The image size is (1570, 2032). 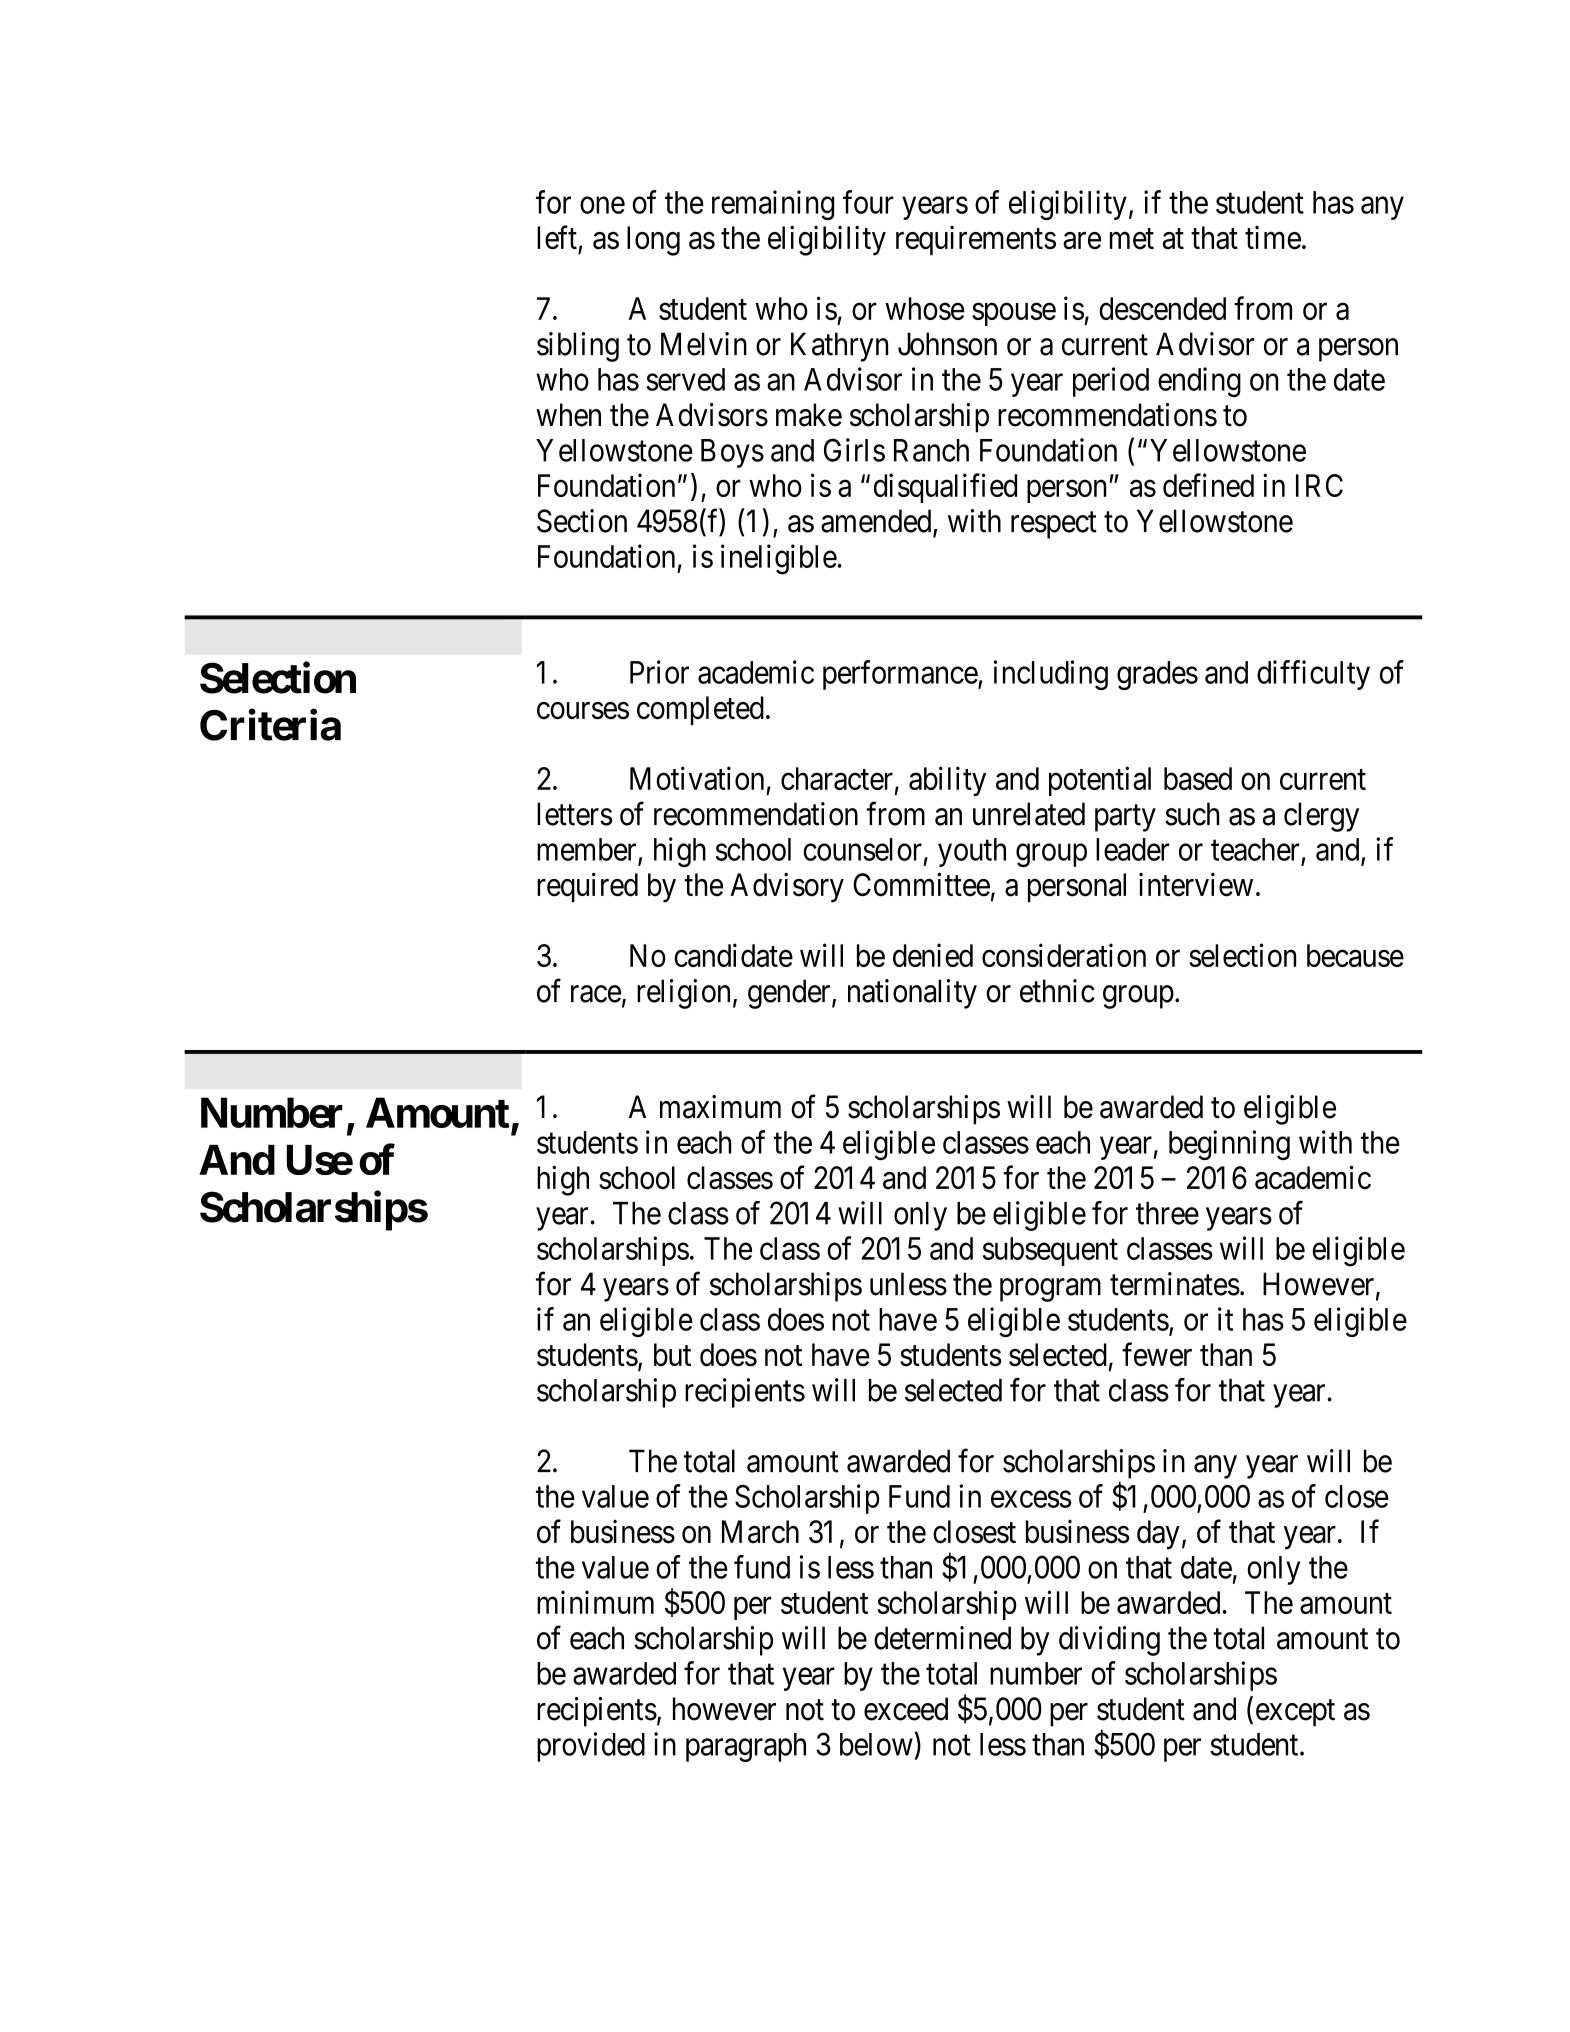 I want to click on remaining, so click(x=773, y=205).
